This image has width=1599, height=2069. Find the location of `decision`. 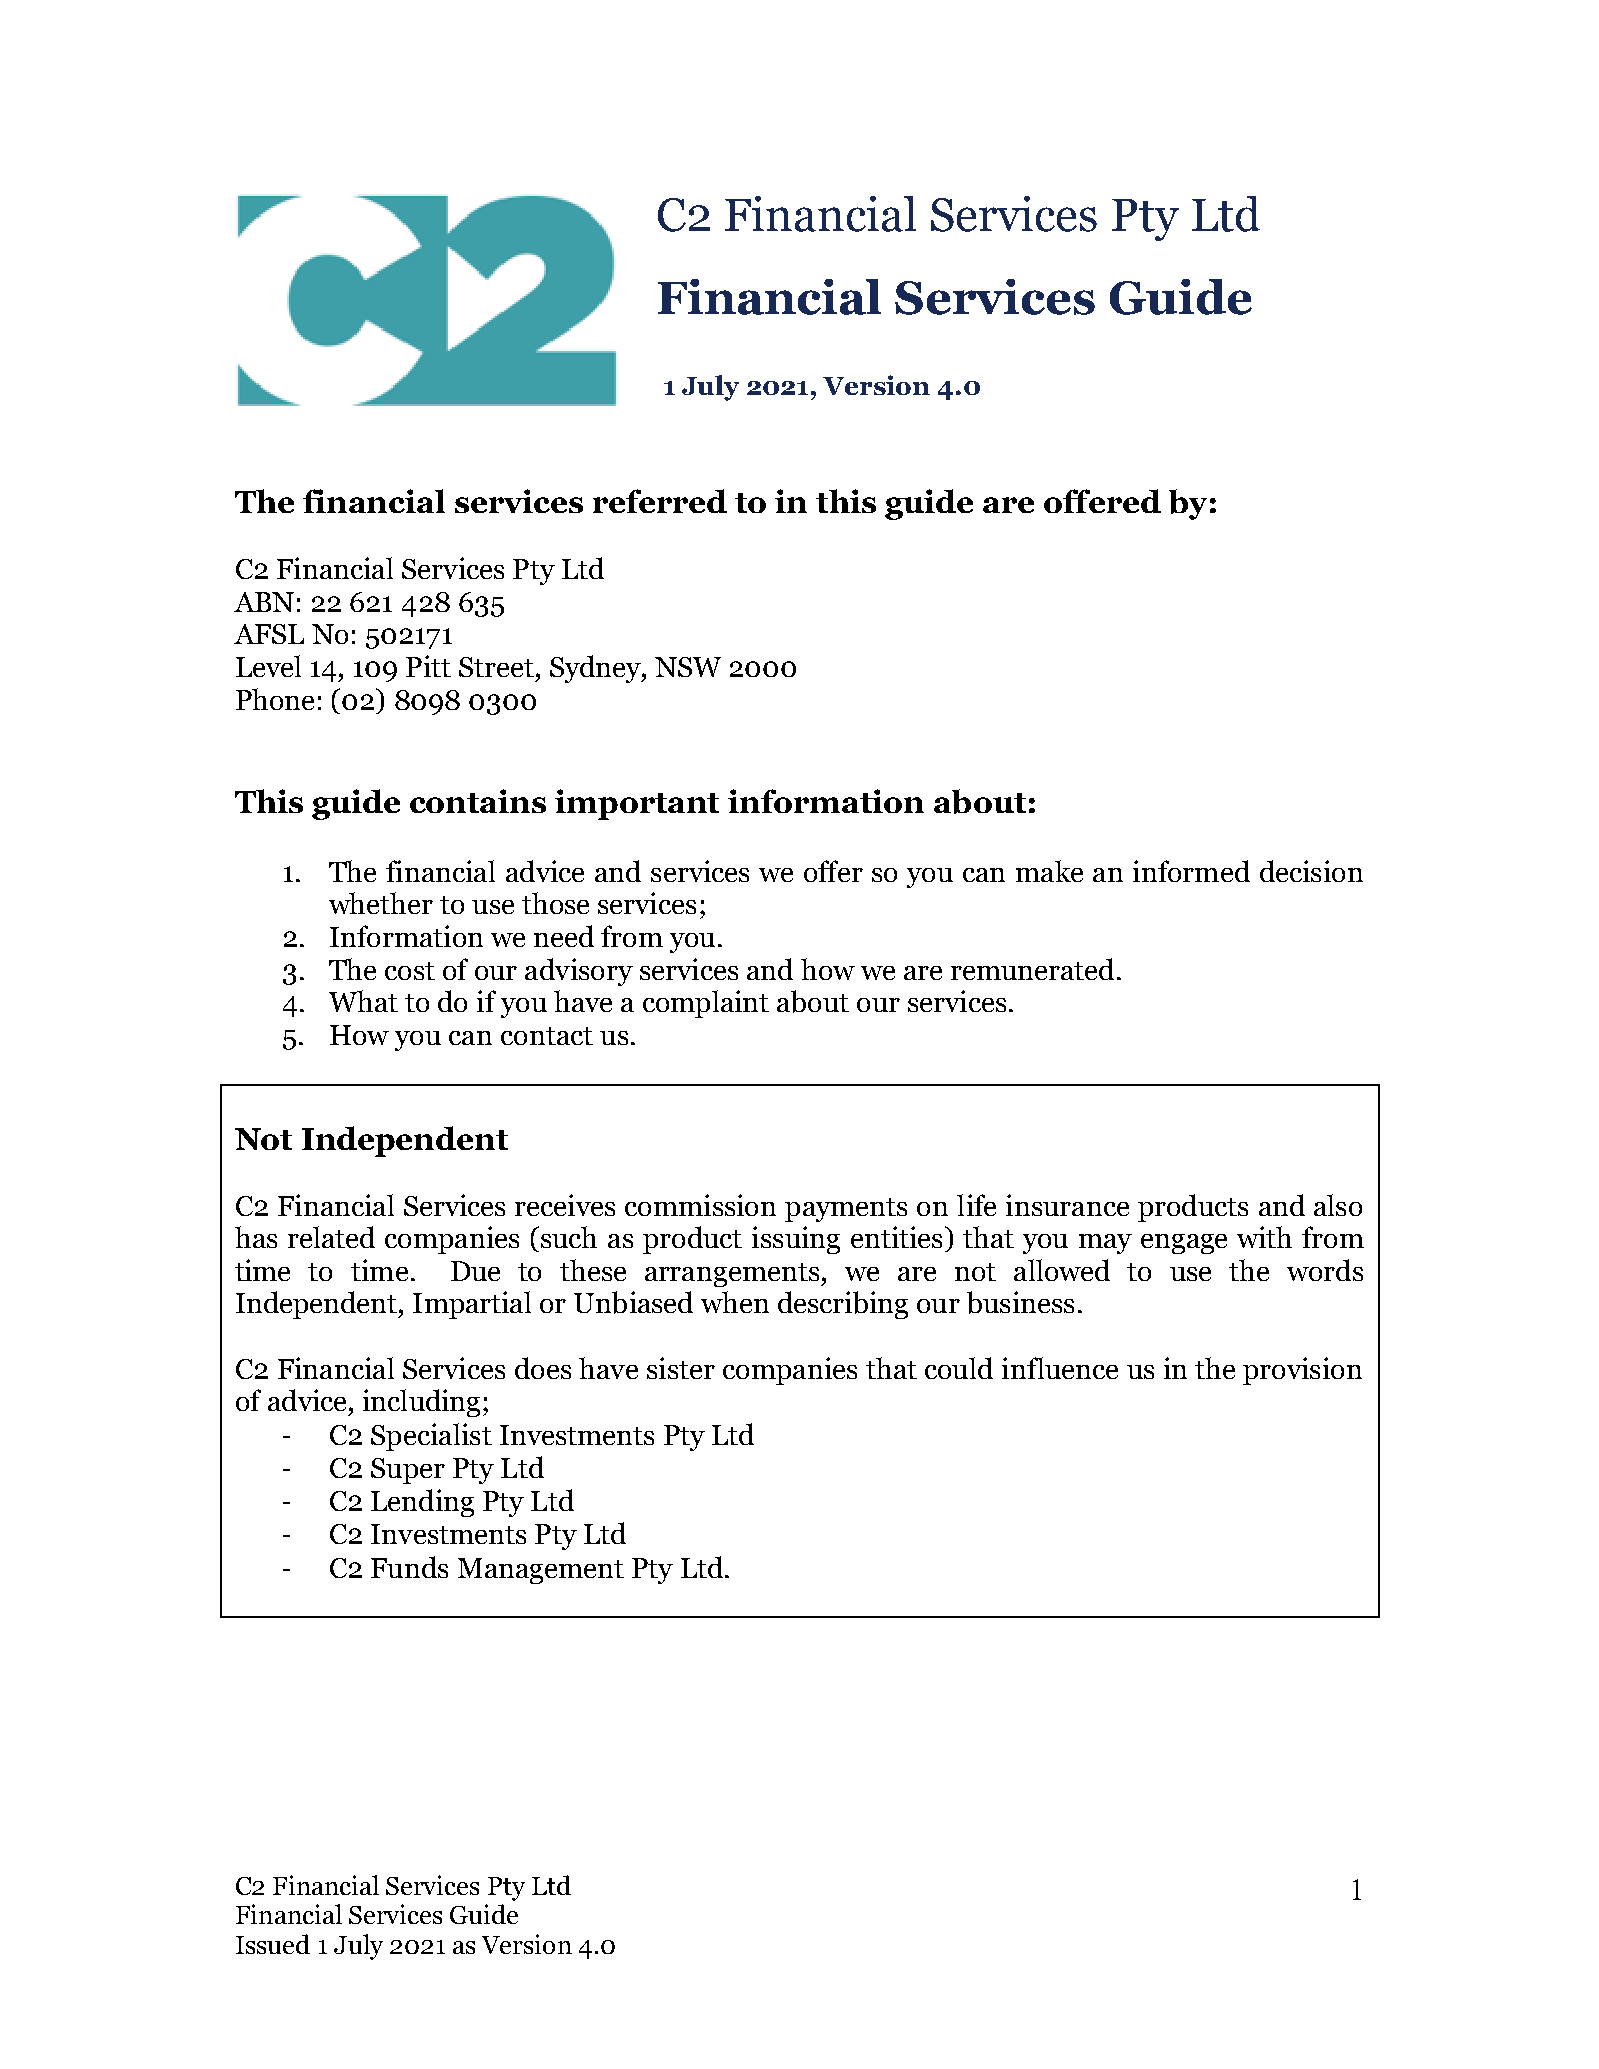

decision is located at coordinates (1311, 871).
